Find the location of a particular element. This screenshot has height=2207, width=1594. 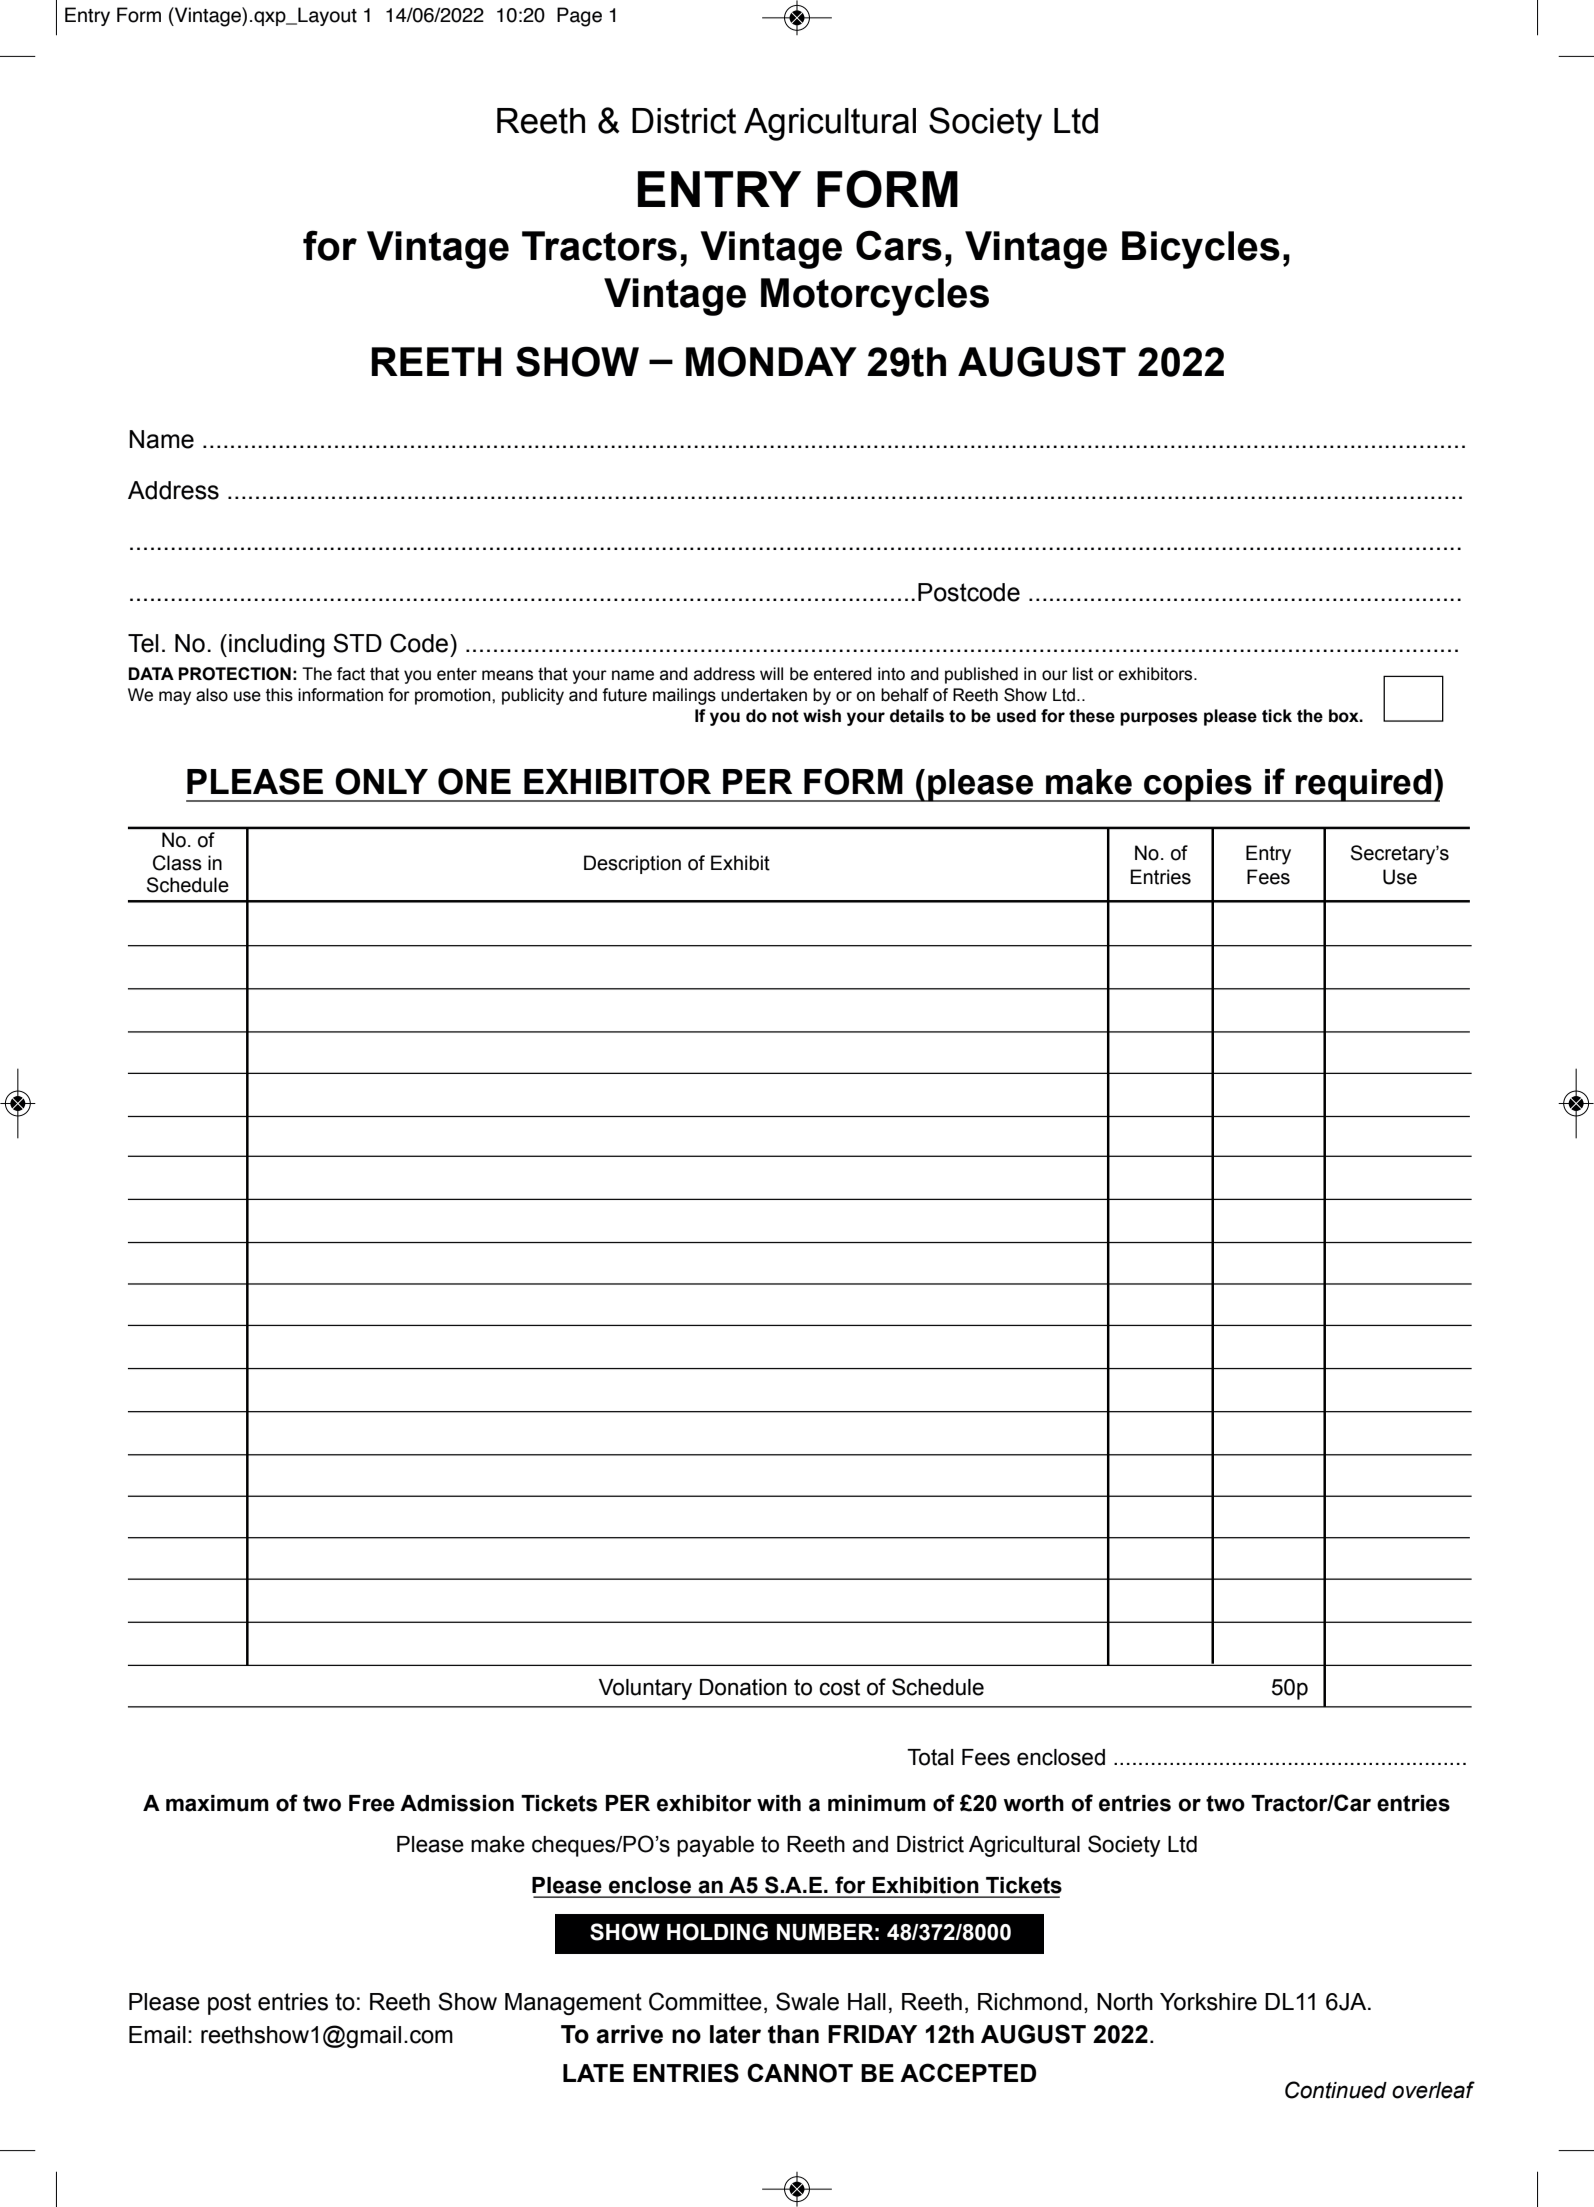

Cars is located at coordinates (899, 245).
